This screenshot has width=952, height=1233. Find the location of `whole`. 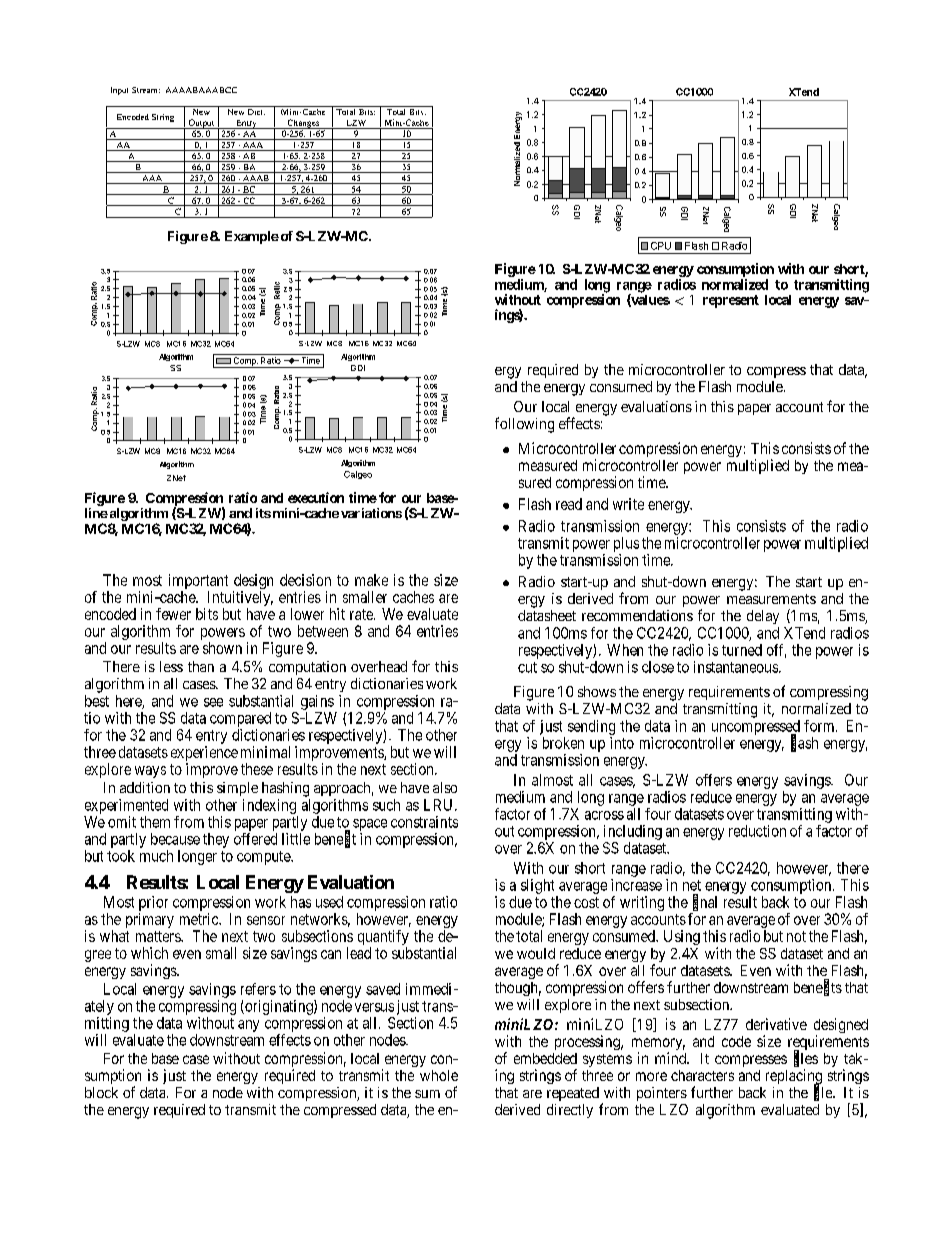

whole is located at coordinates (439, 1075).
